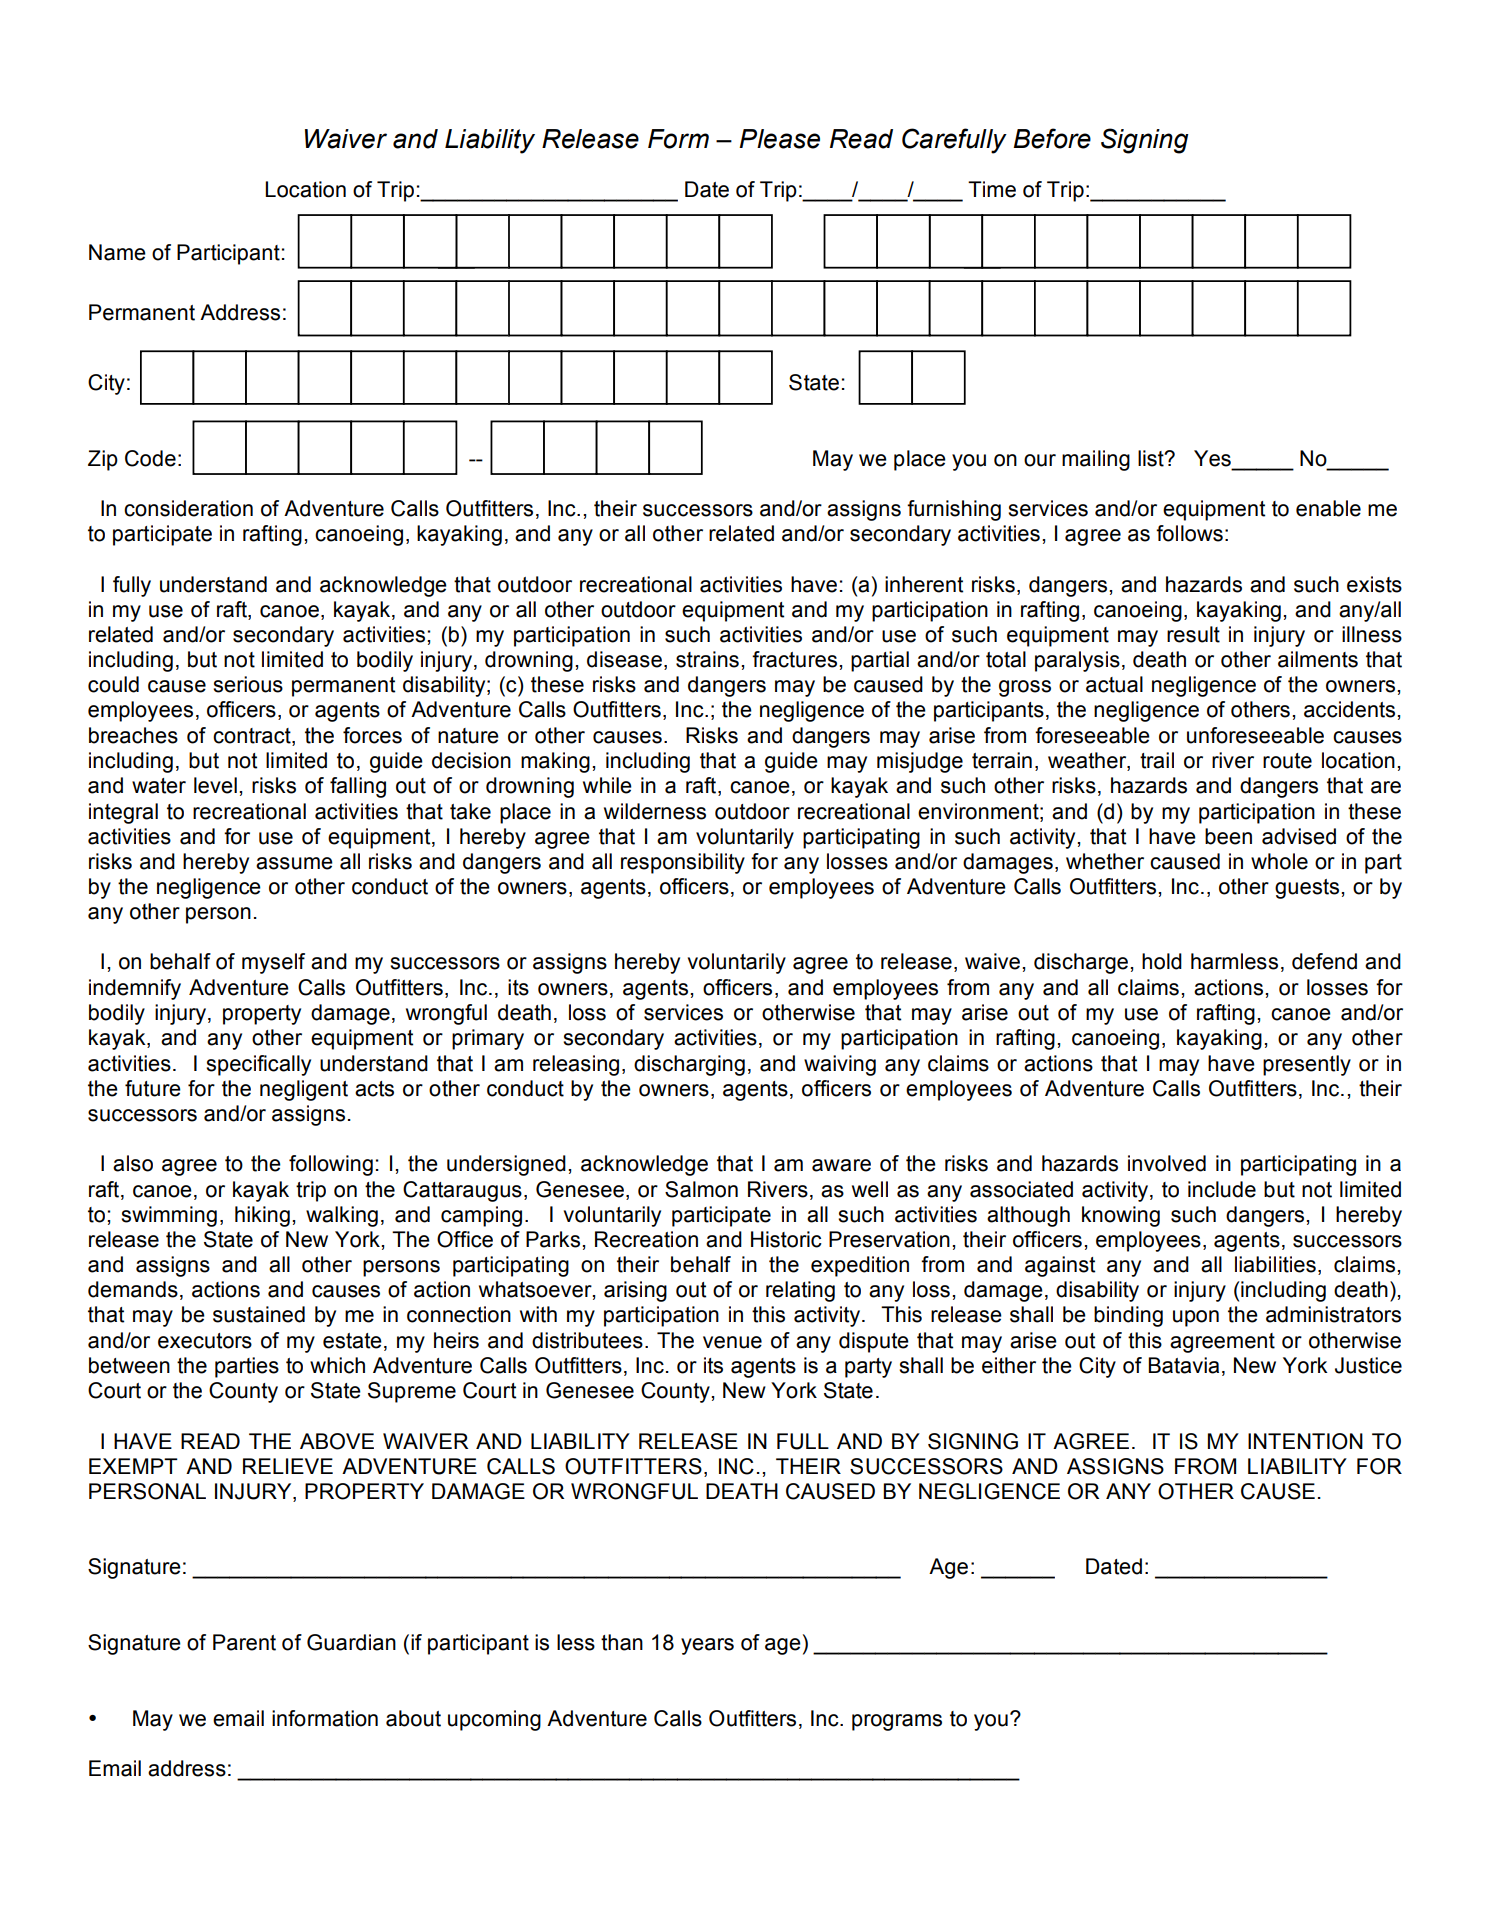 The image size is (1490, 1929). Describe the element at coordinates (707, 1646) in the image. I see `years` at that location.
